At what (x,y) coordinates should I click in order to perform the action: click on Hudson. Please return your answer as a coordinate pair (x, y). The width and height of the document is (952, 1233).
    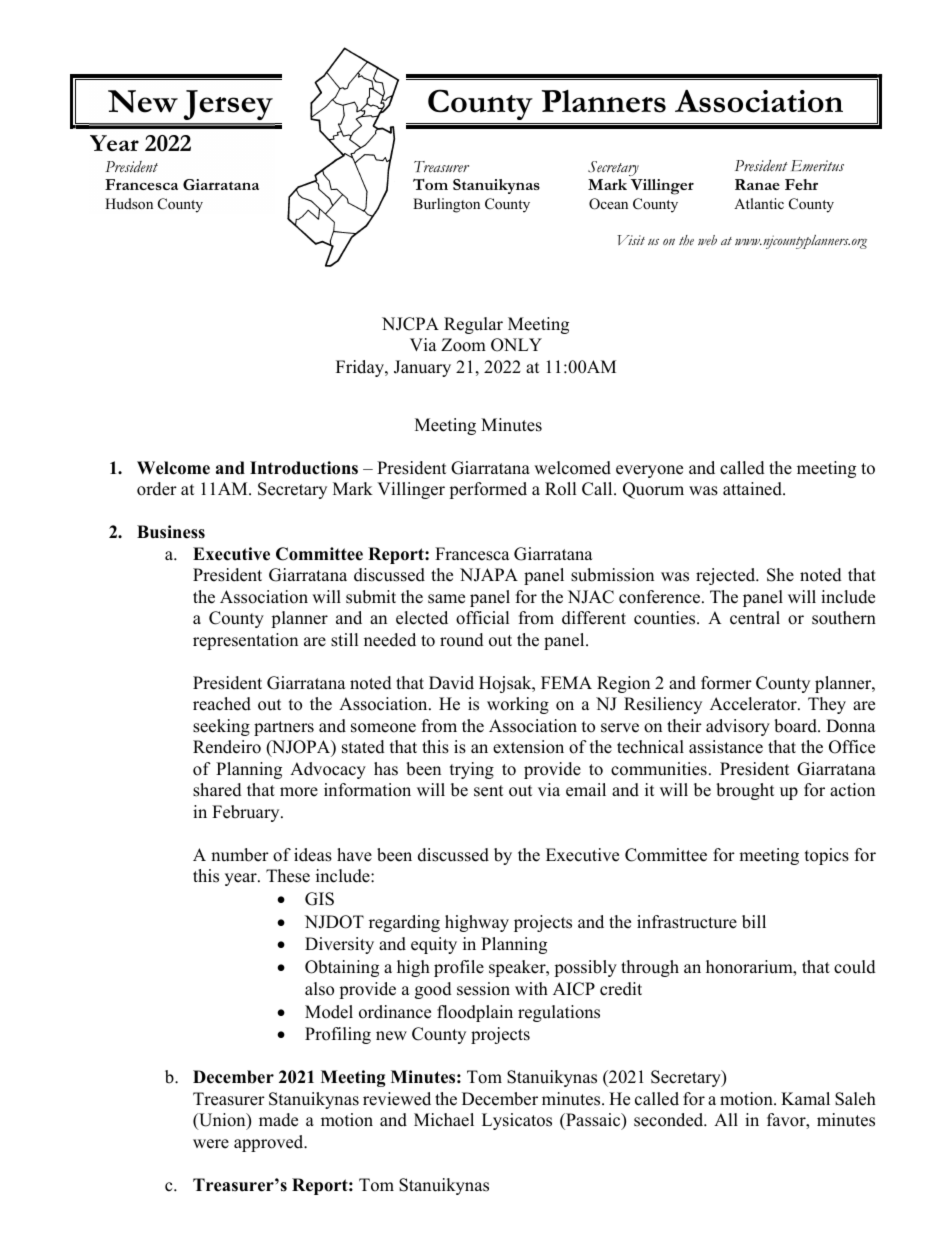
    Looking at the image, I should click on (129, 203).
